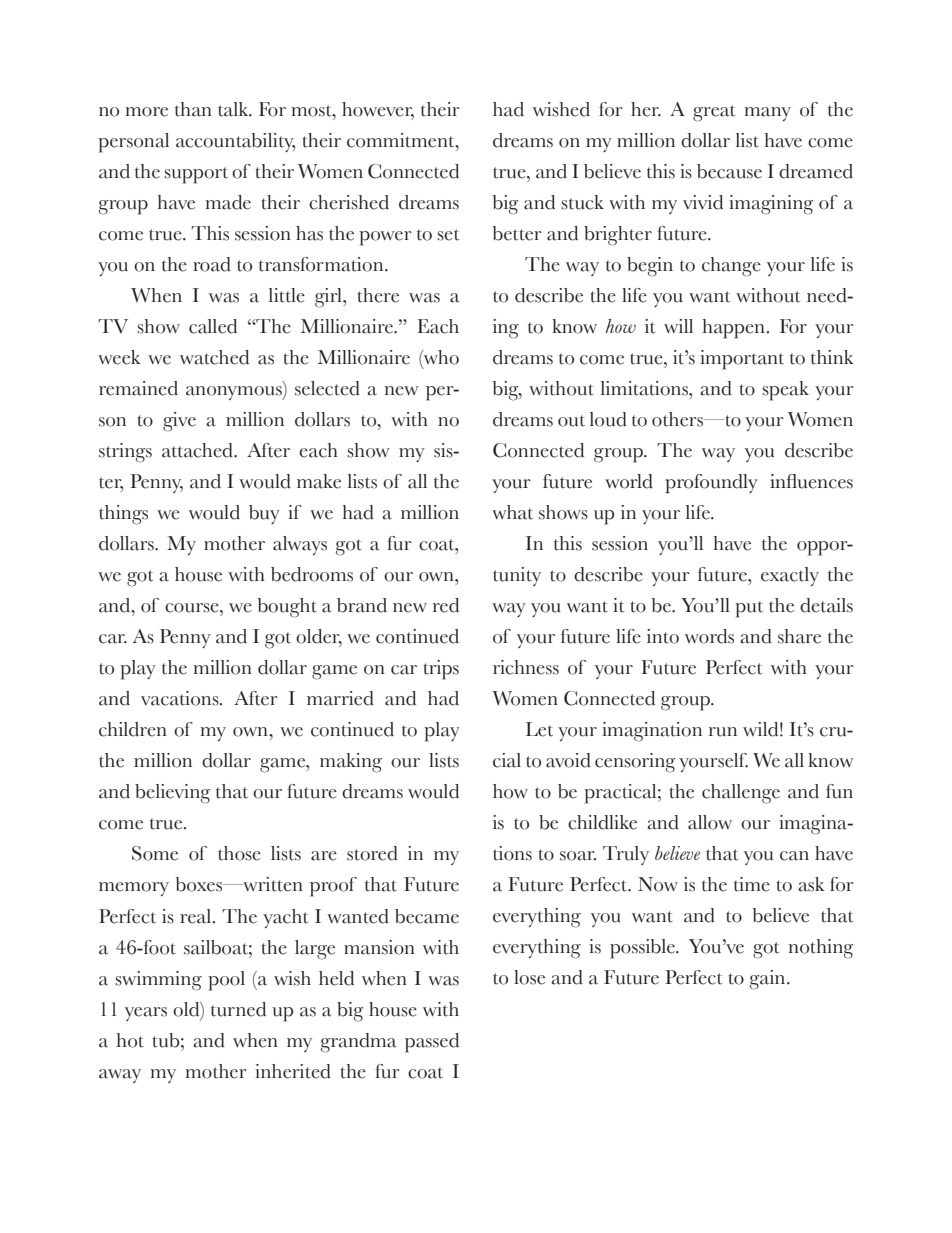  What do you see at coordinates (741, 794) in the screenshot?
I see `challenge` at bounding box center [741, 794].
